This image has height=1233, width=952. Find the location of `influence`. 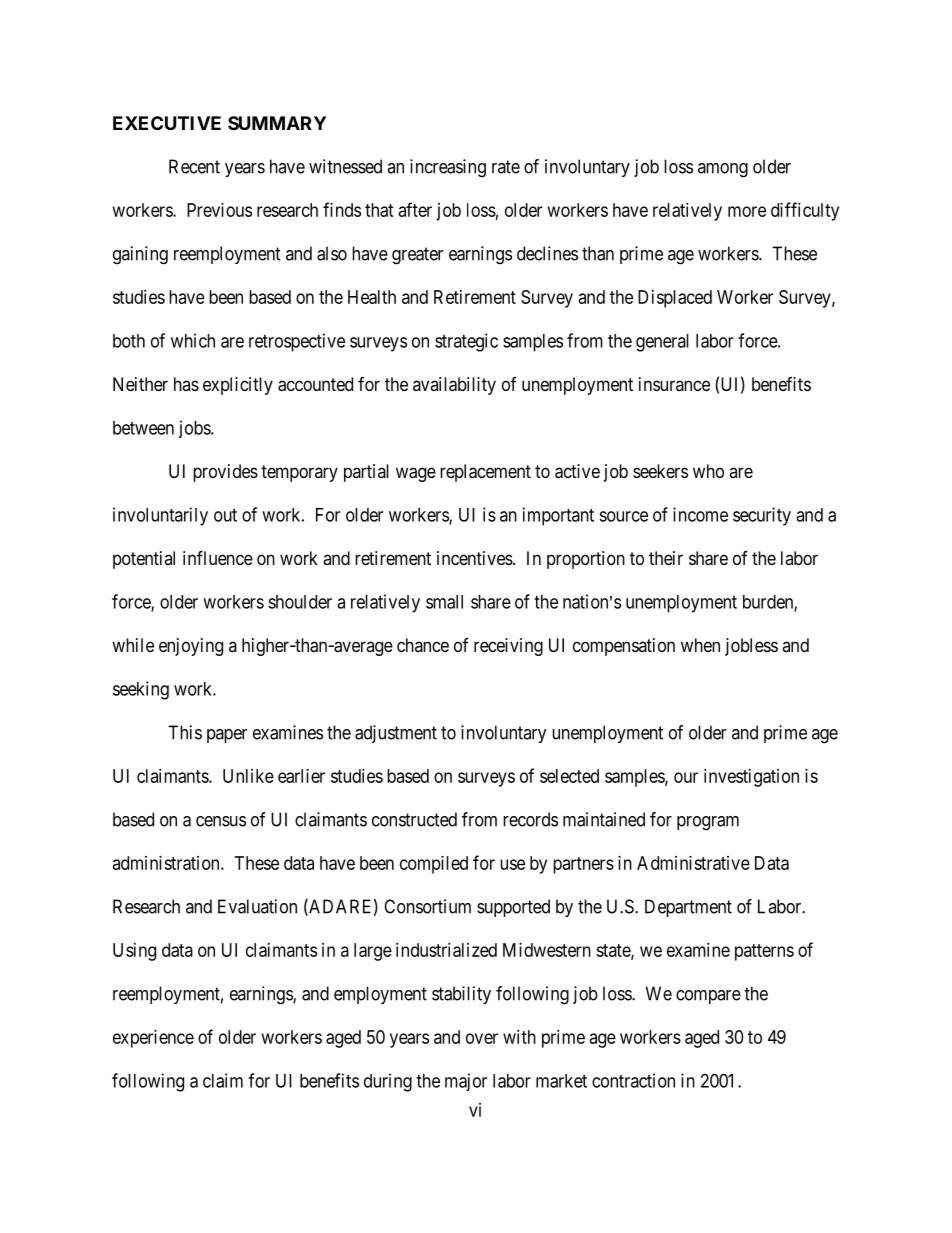

influence is located at coordinates (218, 557).
